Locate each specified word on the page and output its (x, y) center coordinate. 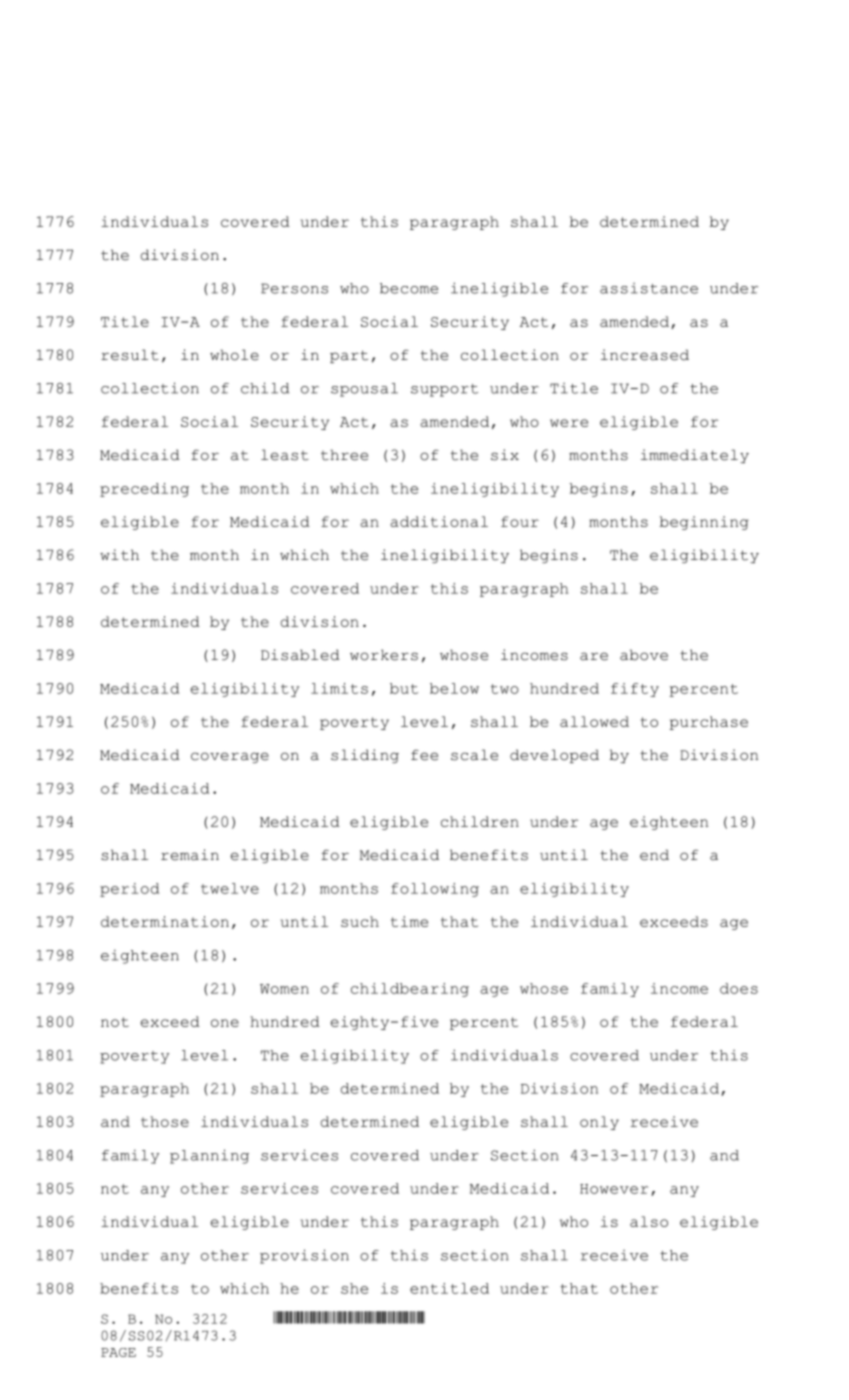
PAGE (118, 1352)
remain (190, 855)
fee (424, 755)
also (649, 1221)
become (409, 288)
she (354, 1288)
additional (439, 521)
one (225, 1023)
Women (284, 989)
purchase (709, 723)
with (119, 555)
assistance (649, 288)
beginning (704, 523)
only (599, 1123)
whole (234, 355)
